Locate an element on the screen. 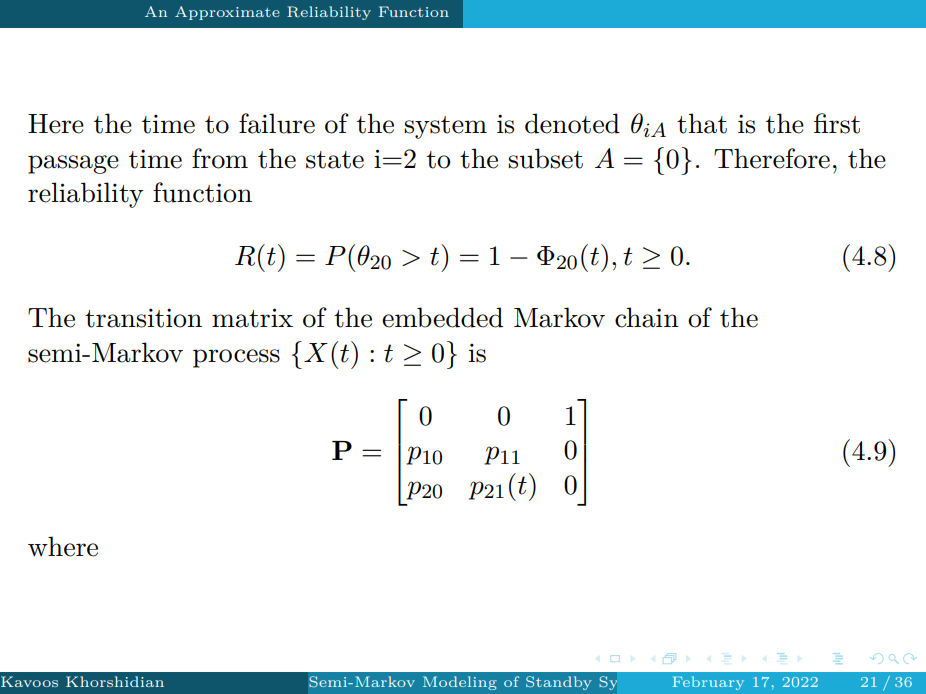 This screenshot has height=694, width=926. Standby is located at coordinates (559, 683).
